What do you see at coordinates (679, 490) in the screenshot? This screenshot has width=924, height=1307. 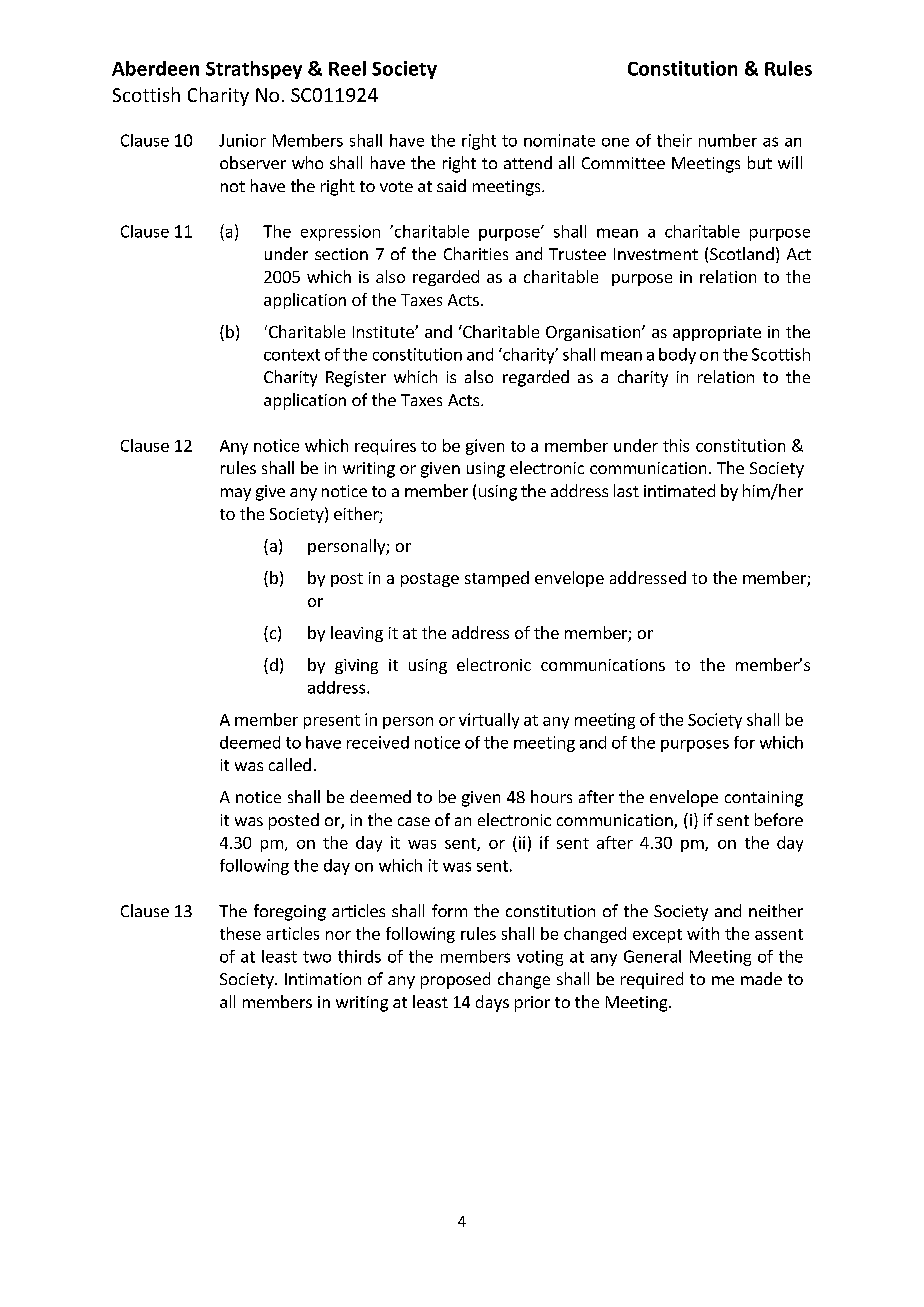 I see `intimated` at bounding box center [679, 490].
